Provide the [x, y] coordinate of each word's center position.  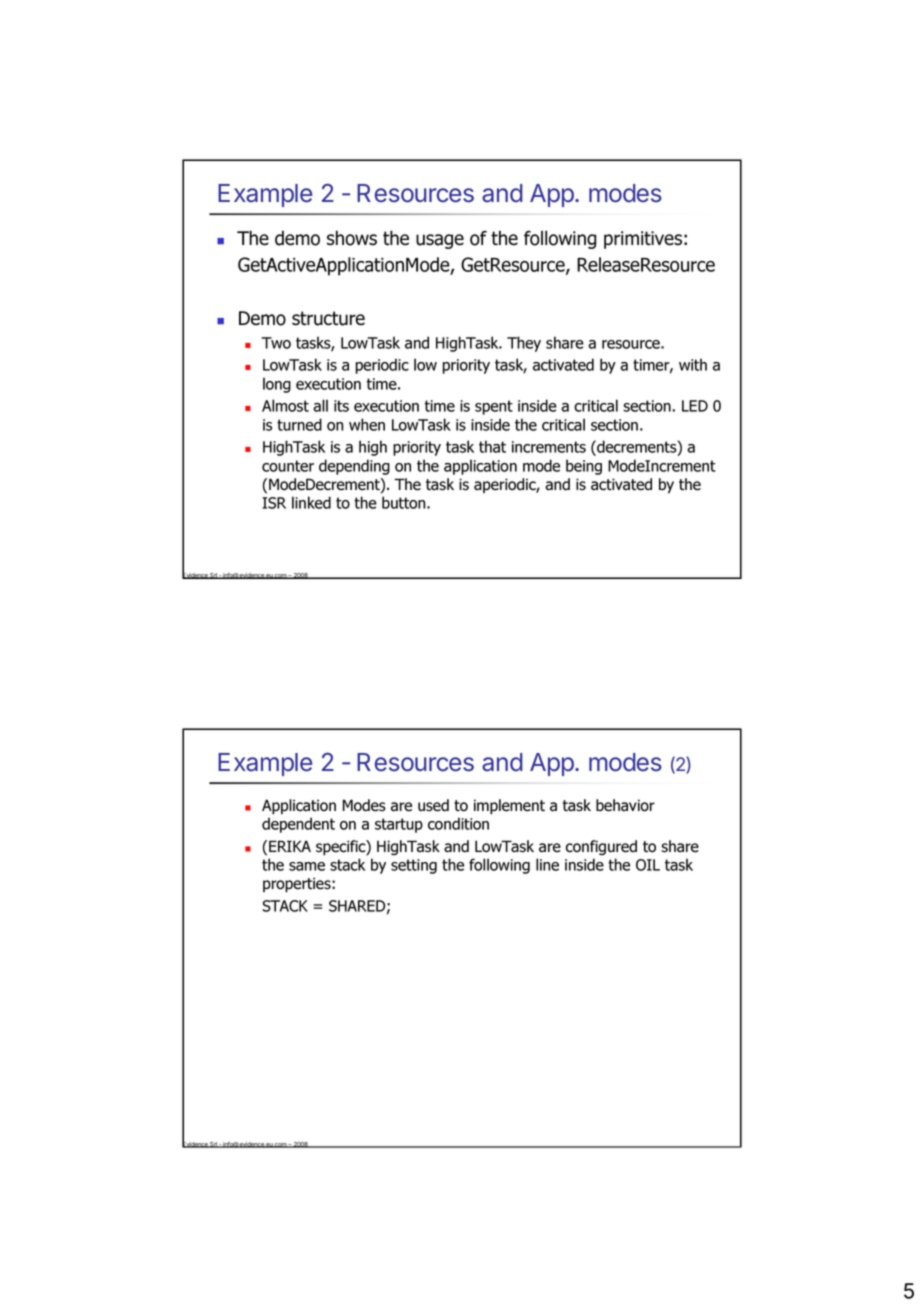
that [492, 446]
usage [440, 241]
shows [352, 238]
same [307, 866]
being [584, 467]
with [693, 364]
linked [311, 502]
